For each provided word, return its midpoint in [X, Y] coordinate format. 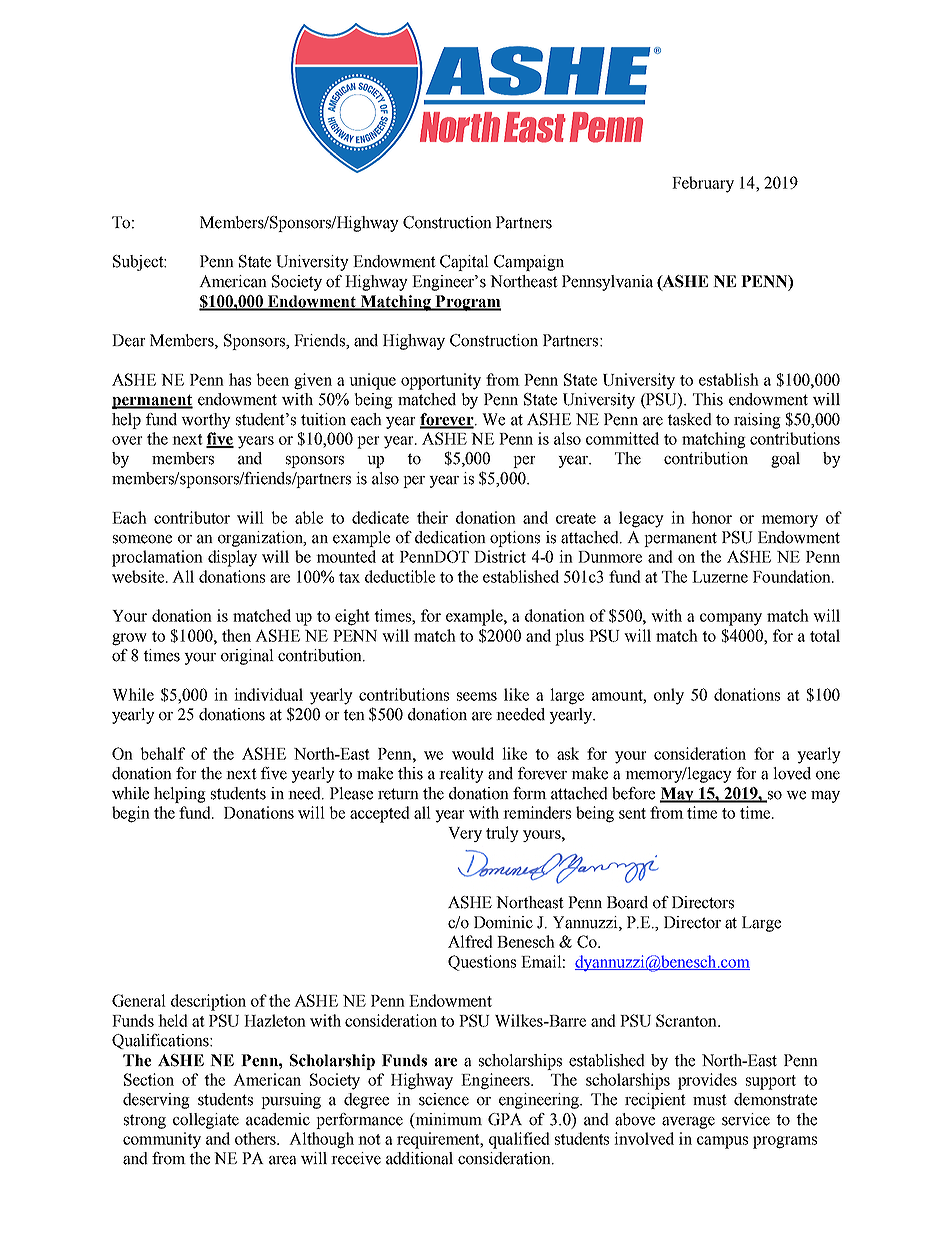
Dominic [503, 922]
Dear [129, 340]
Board [627, 902]
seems [477, 696]
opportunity [441, 381]
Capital [464, 263]
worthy [206, 421]
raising [757, 421]
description [208, 1002]
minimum [447, 1119]
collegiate [206, 1121]
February [703, 184]
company [731, 619]
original [247, 657]
